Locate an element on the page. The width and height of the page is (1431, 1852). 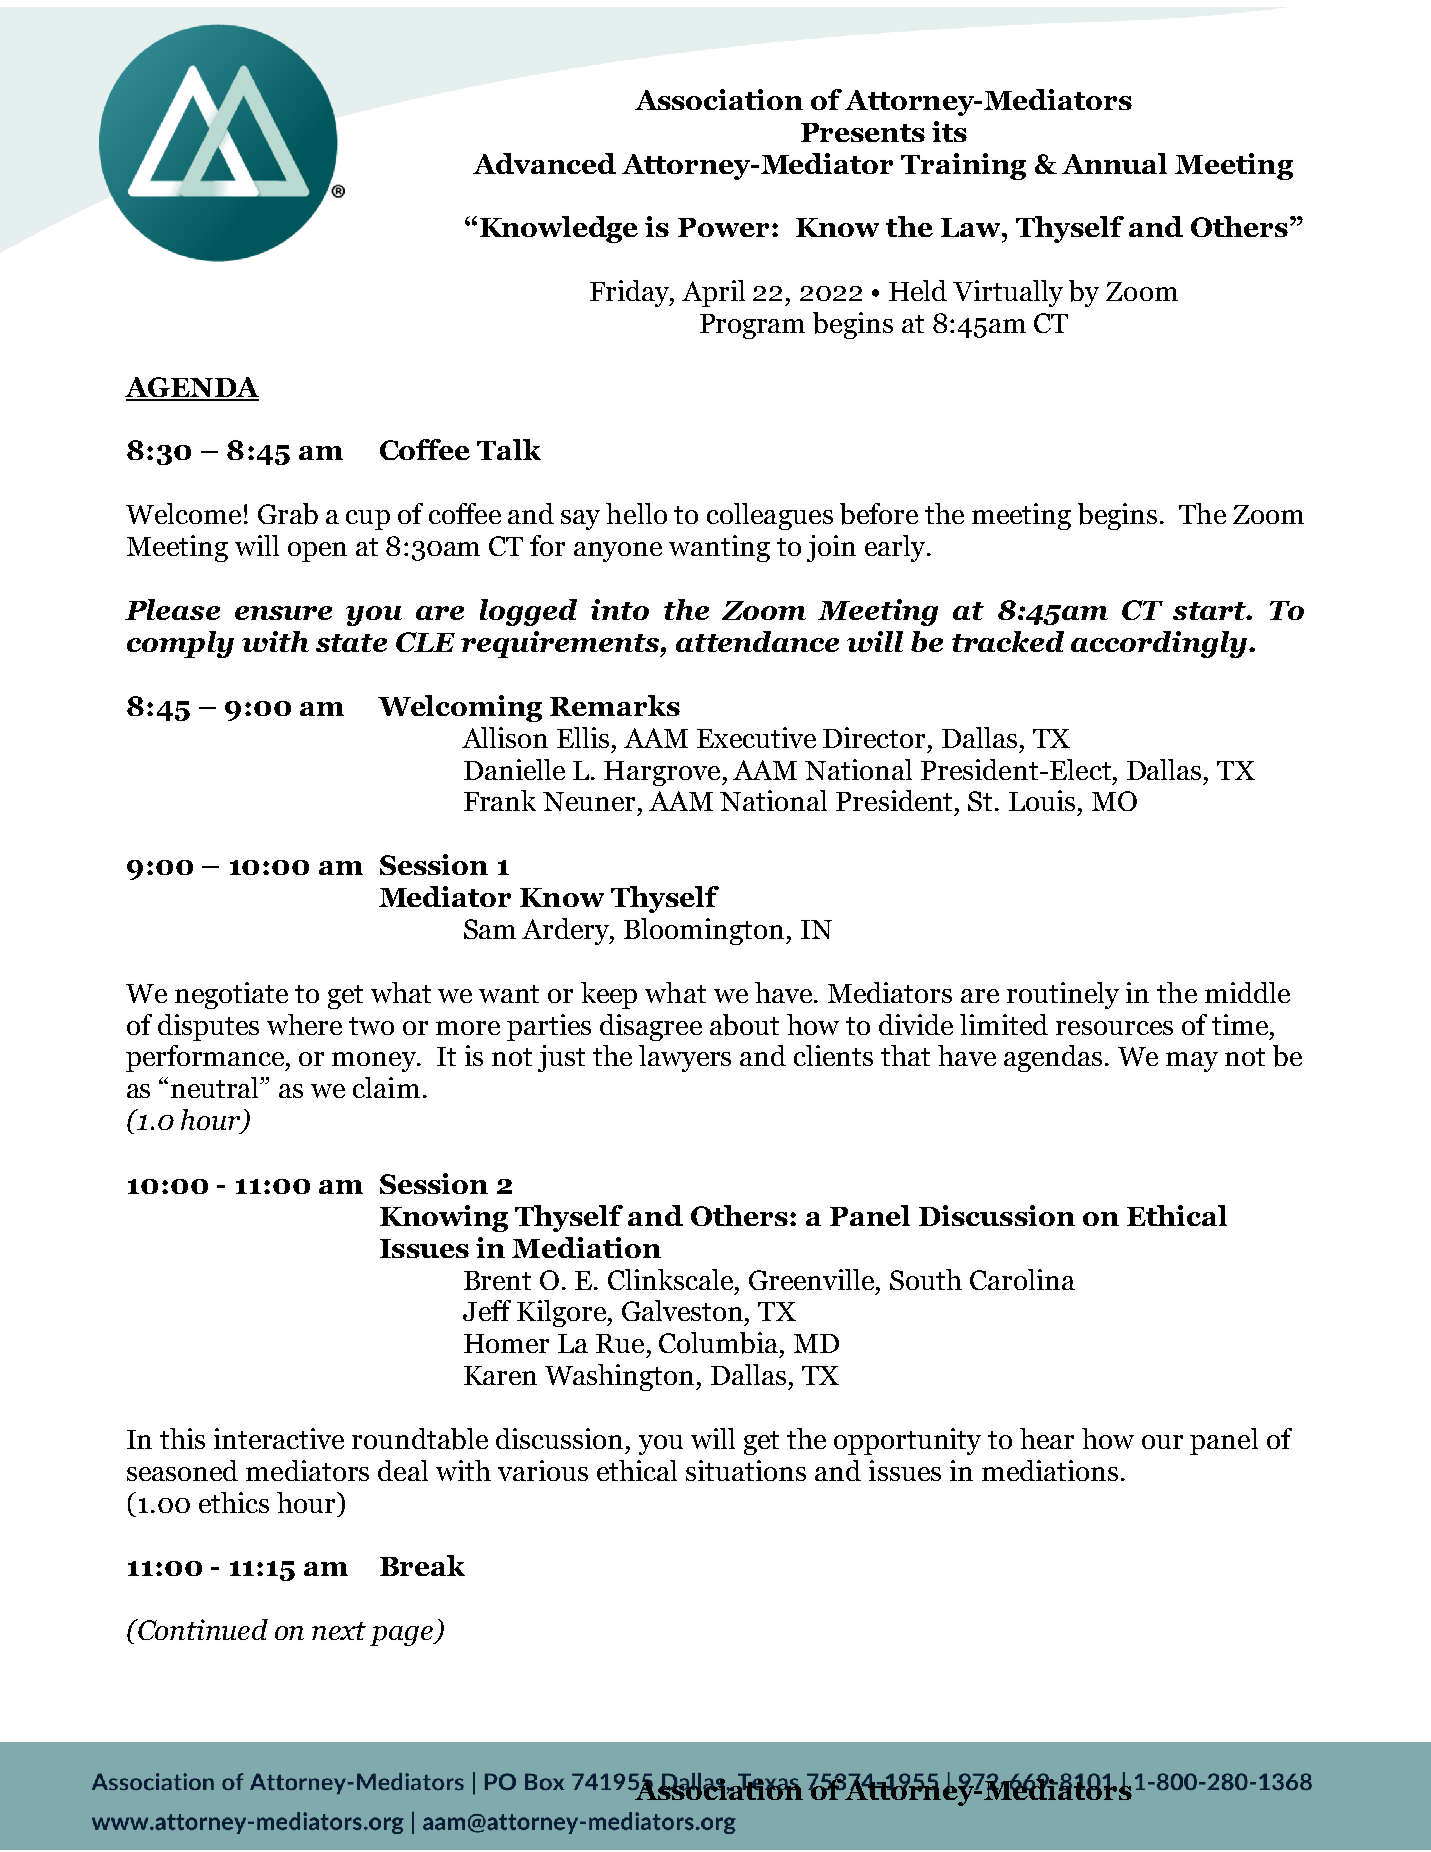
state is located at coordinates (351, 643).
